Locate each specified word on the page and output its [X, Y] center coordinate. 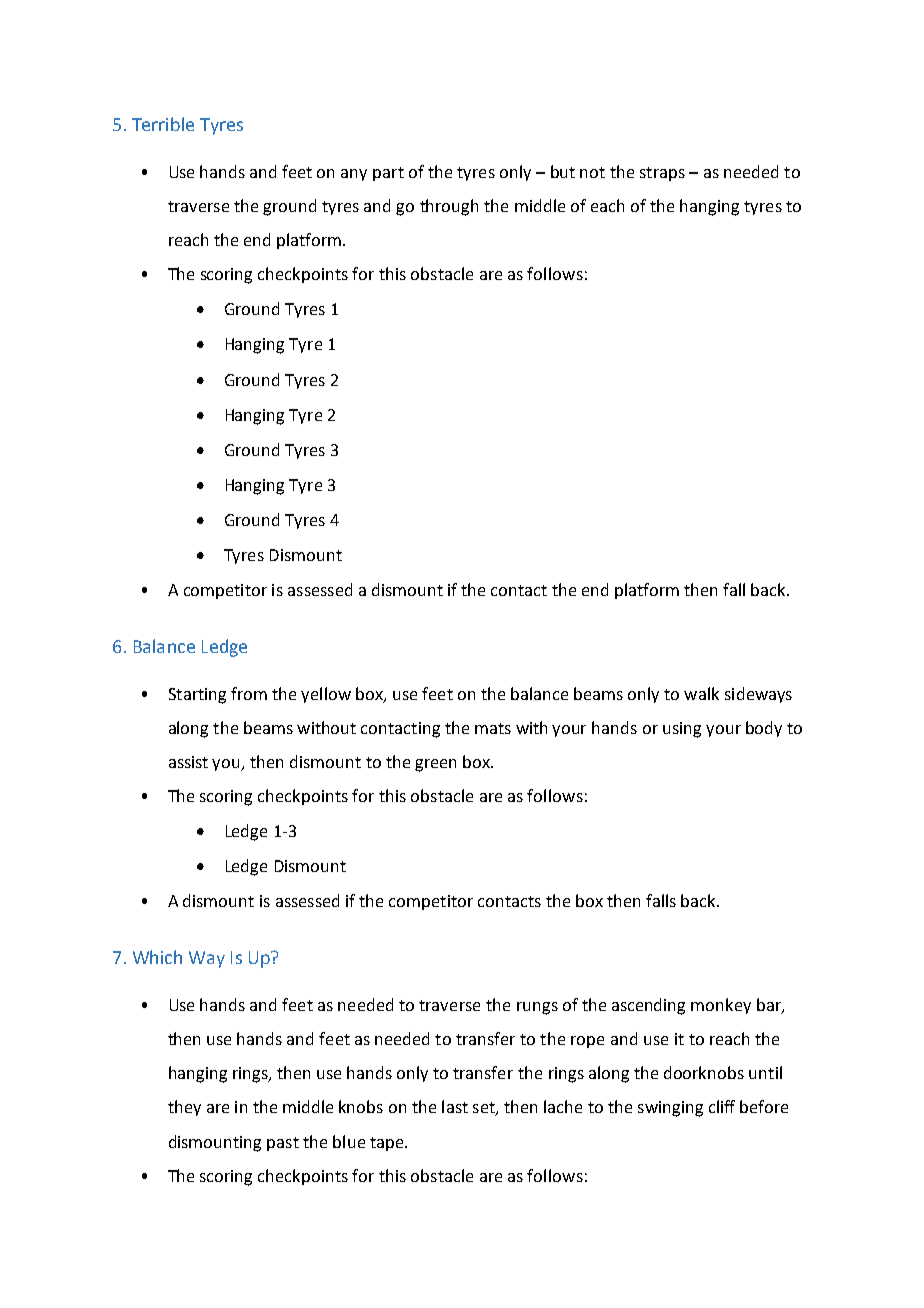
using [682, 730]
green [435, 765]
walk [701, 693]
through [449, 207]
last [455, 1106]
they [184, 1108]
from [249, 693]
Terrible [163, 124]
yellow [326, 695]
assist [188, 762]
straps [662, 174]
